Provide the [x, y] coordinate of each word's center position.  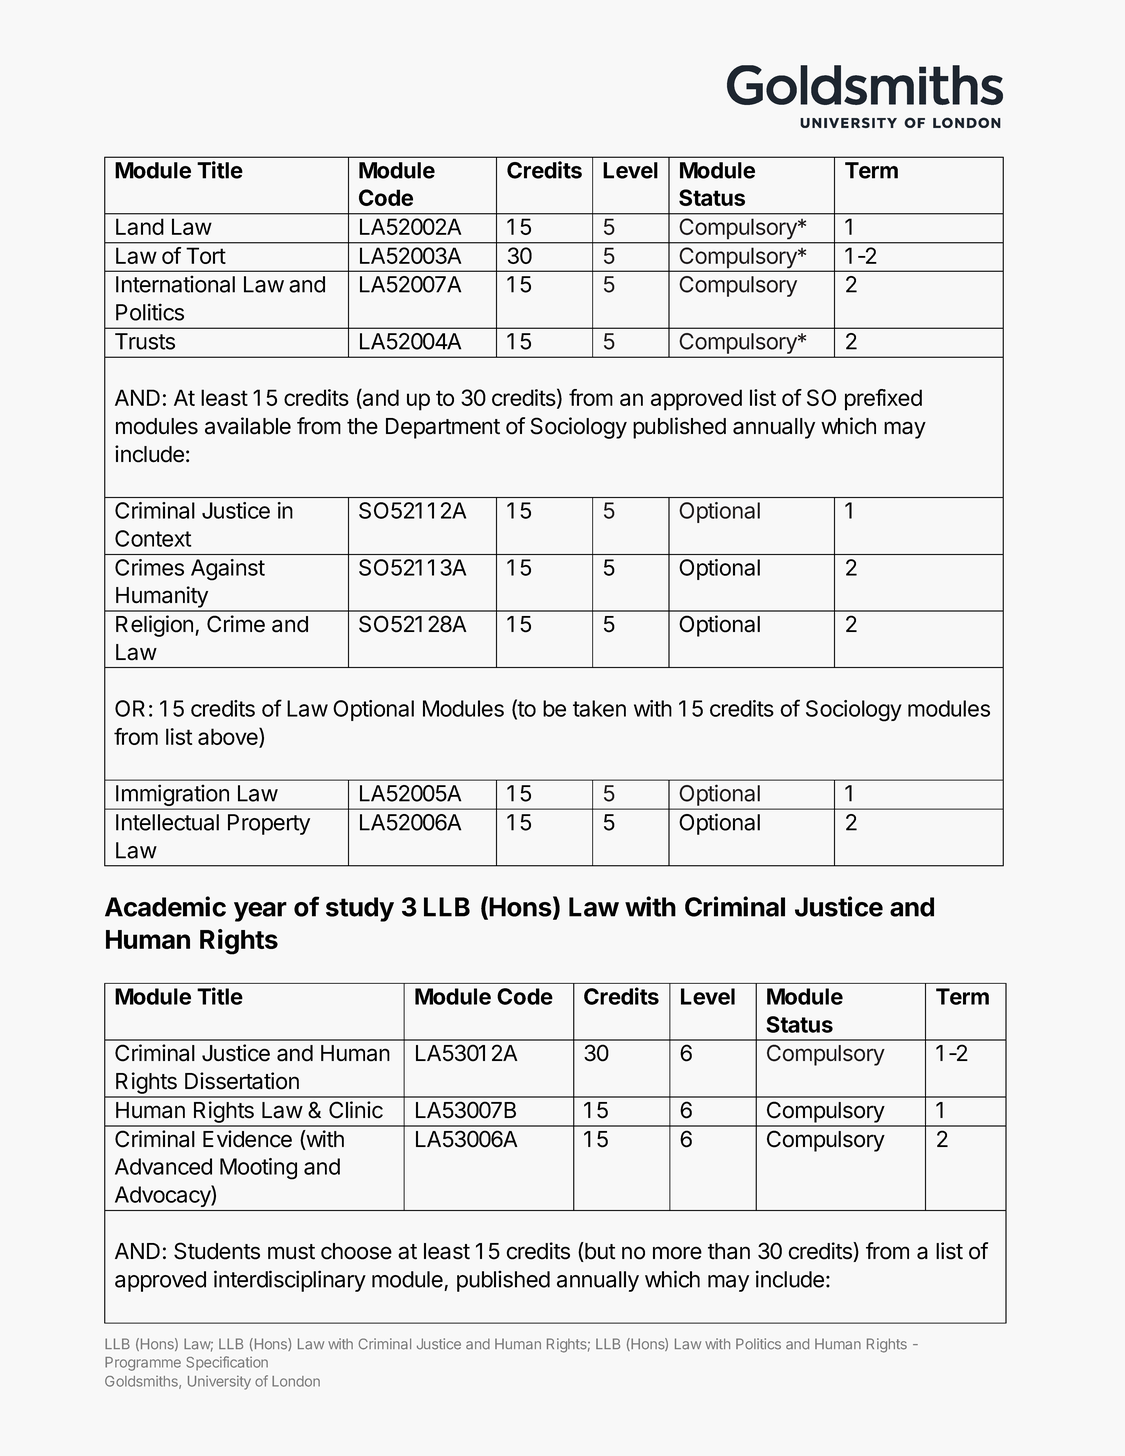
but [599, 1252]
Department [443, 428]
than [729, 1251]
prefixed [883, 400]
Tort [206, 255]
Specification [227, 1363]
